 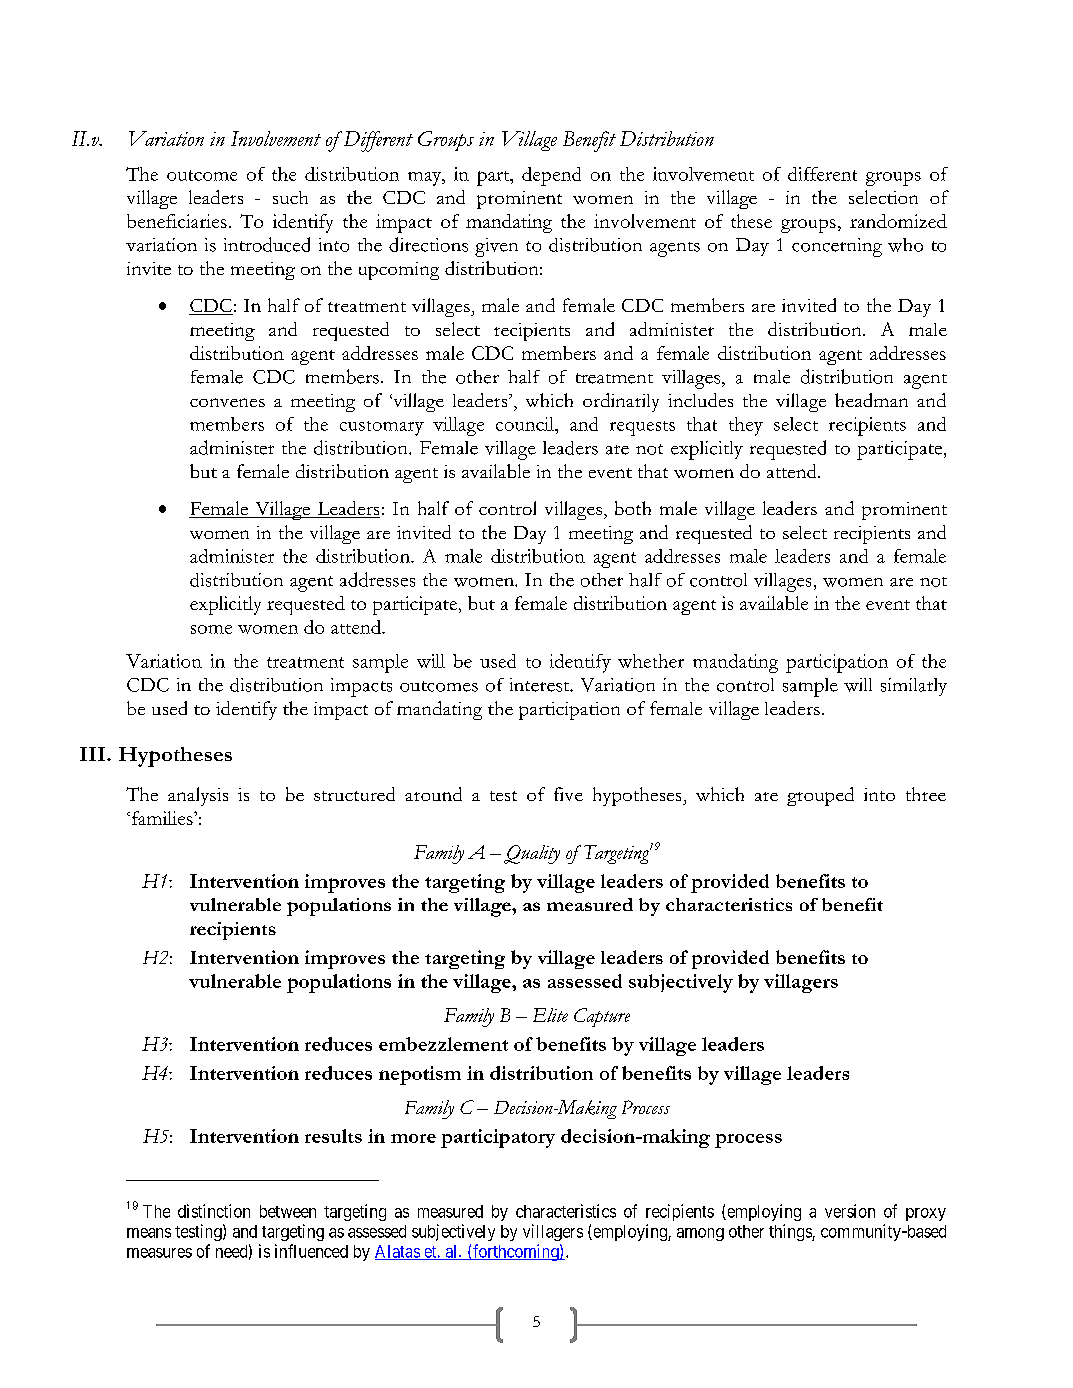 What do you see at coordinates (177, 221) in the screenshot?
I see `beneficiaries` at bounding box center [177, 221].
